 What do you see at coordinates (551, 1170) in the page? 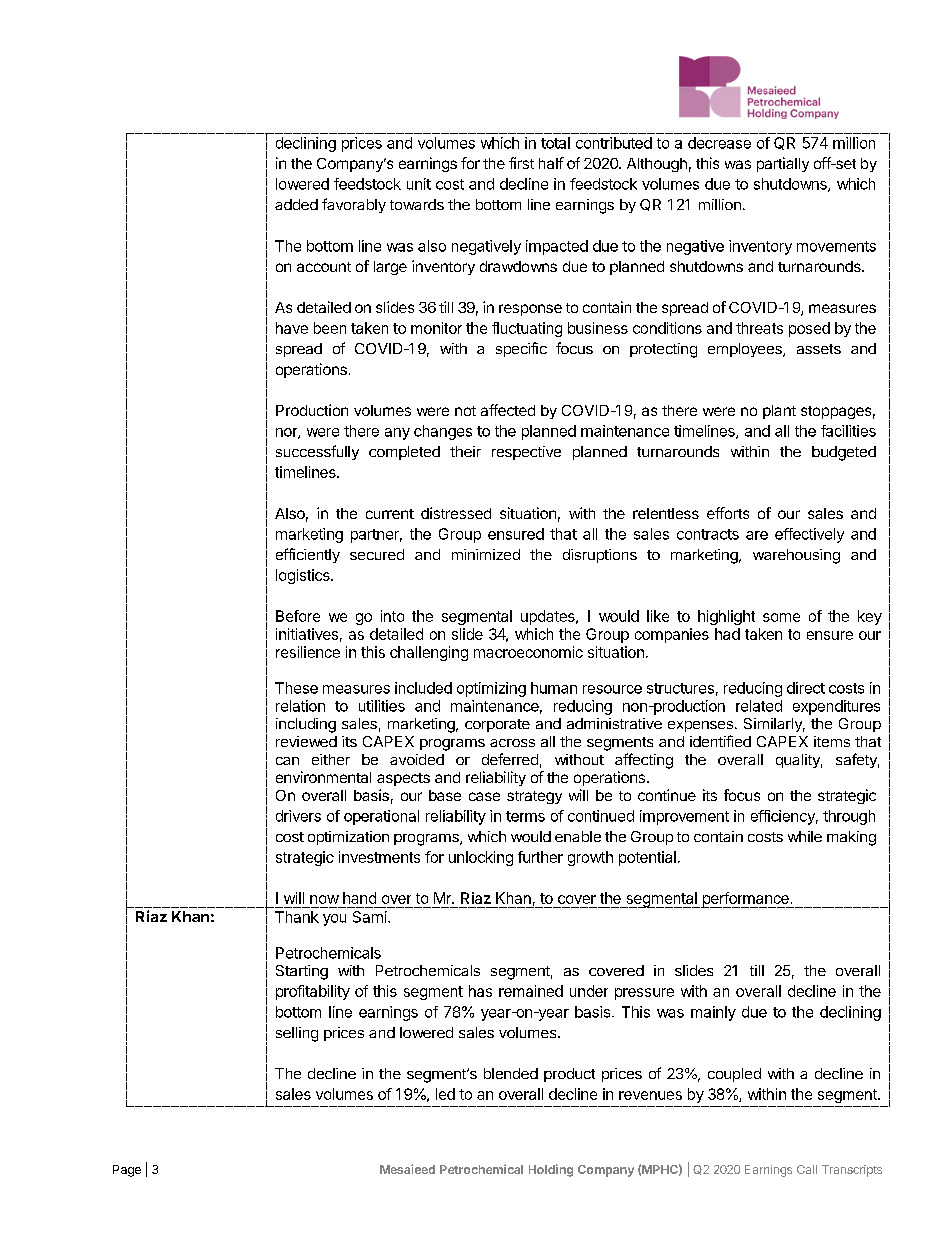
I see `Holding` at bounding box center [551, 1170].
